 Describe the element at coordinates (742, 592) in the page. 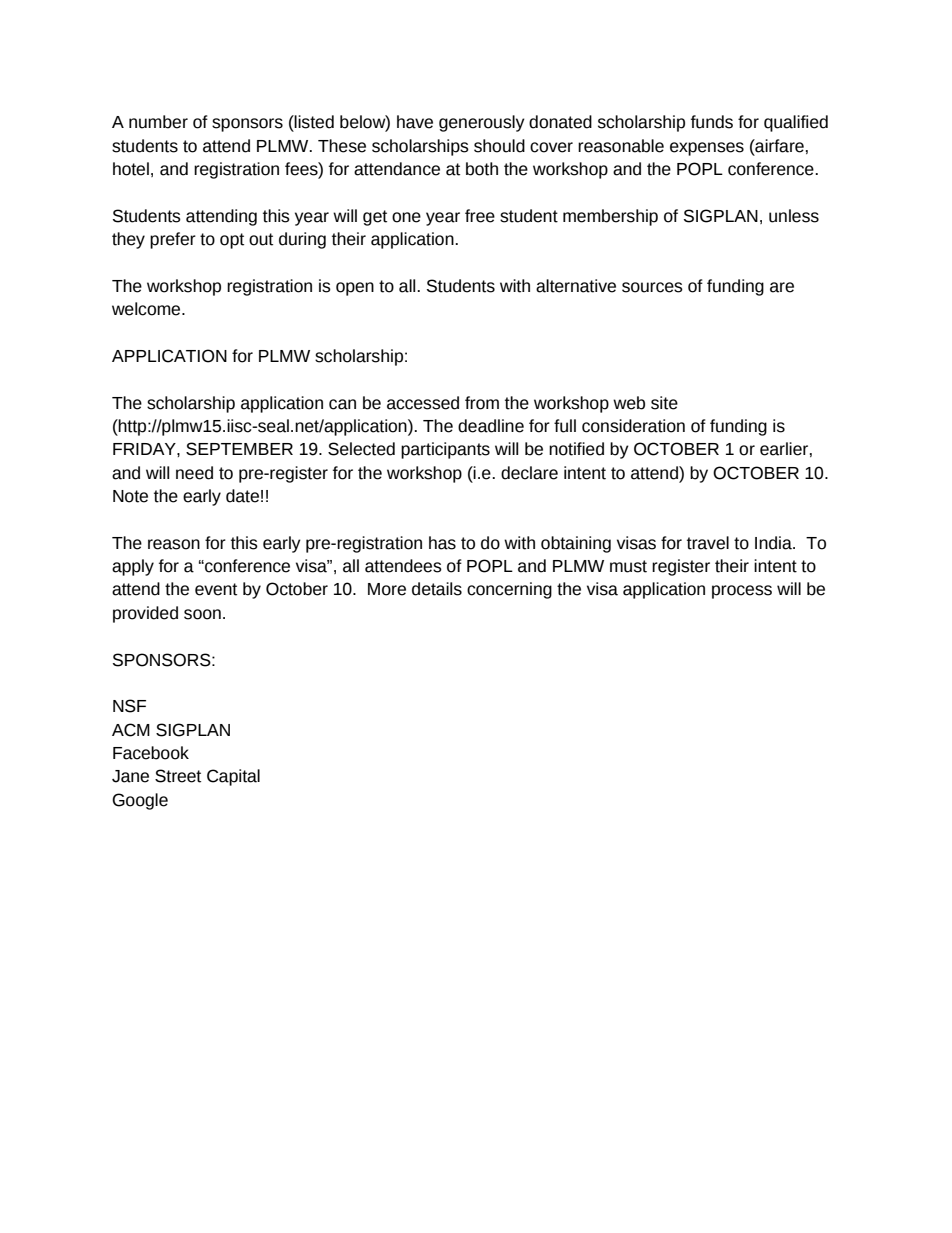

I see `process` at that location.
